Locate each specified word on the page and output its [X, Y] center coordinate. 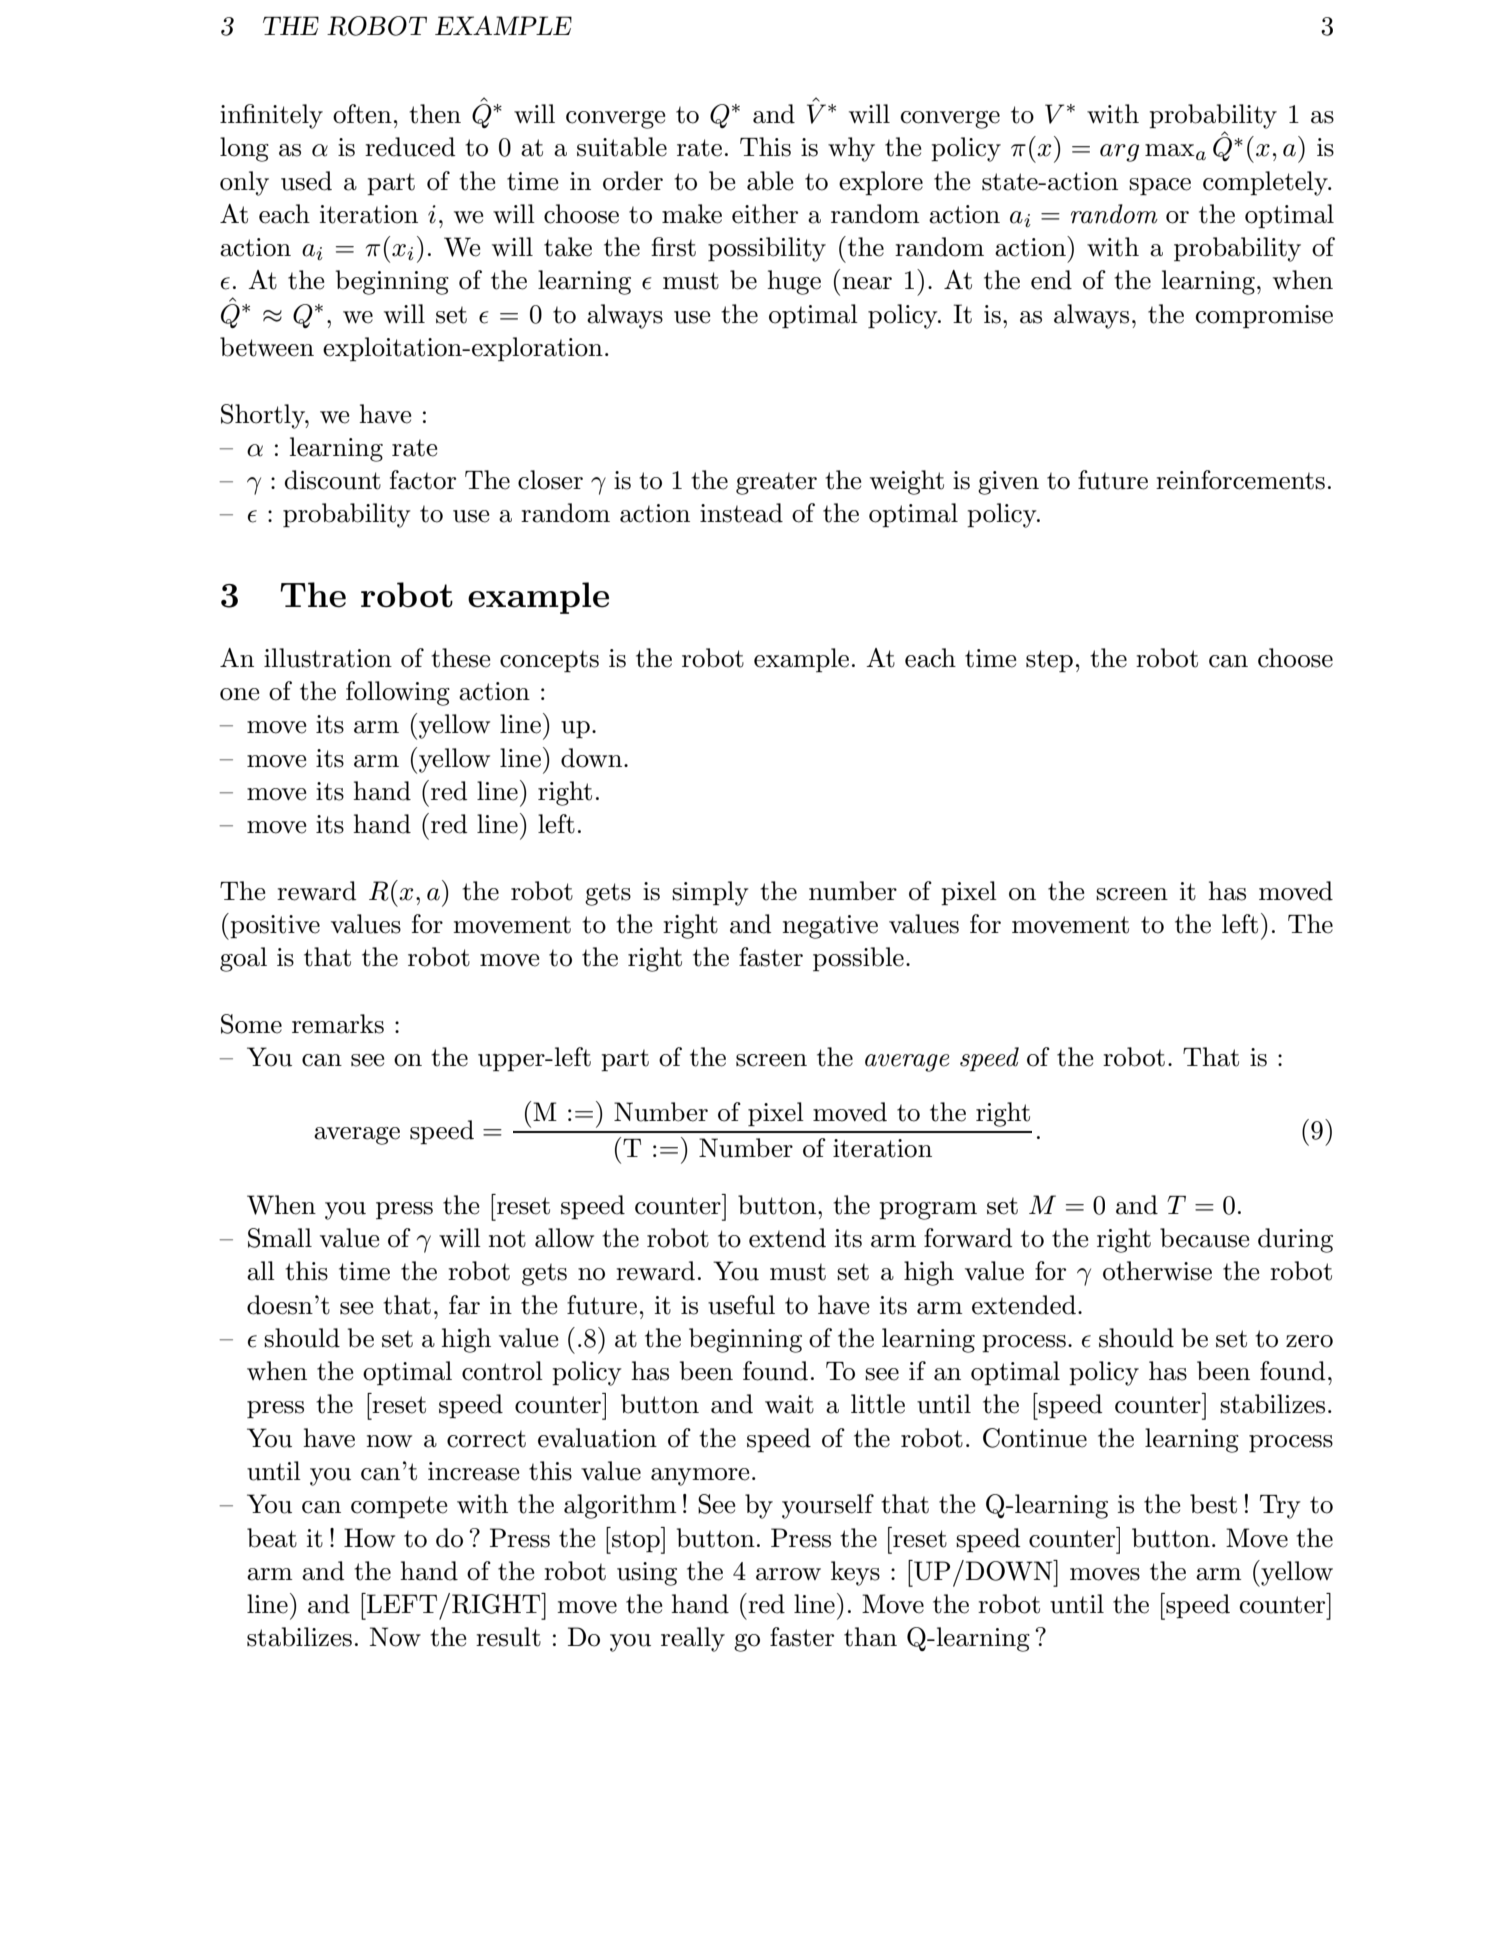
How [369, 1538]
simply [710, 893]
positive [275, 927]
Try [1280, 1507]
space [1160, 187]
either [765, 214]
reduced [410, 147]
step [1049, 661]
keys [855, 1573]
